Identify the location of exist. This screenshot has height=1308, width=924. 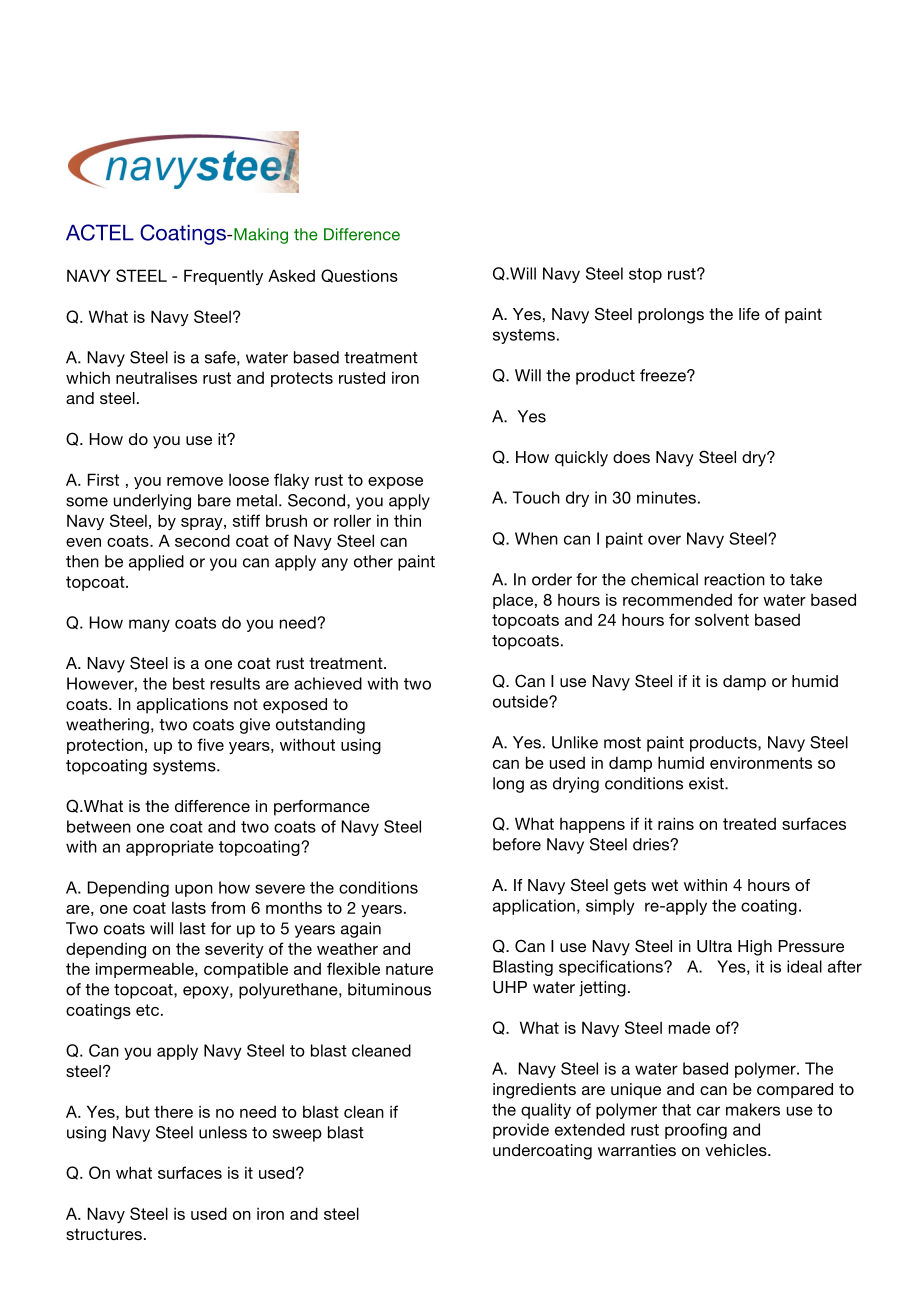
(707, 783).
